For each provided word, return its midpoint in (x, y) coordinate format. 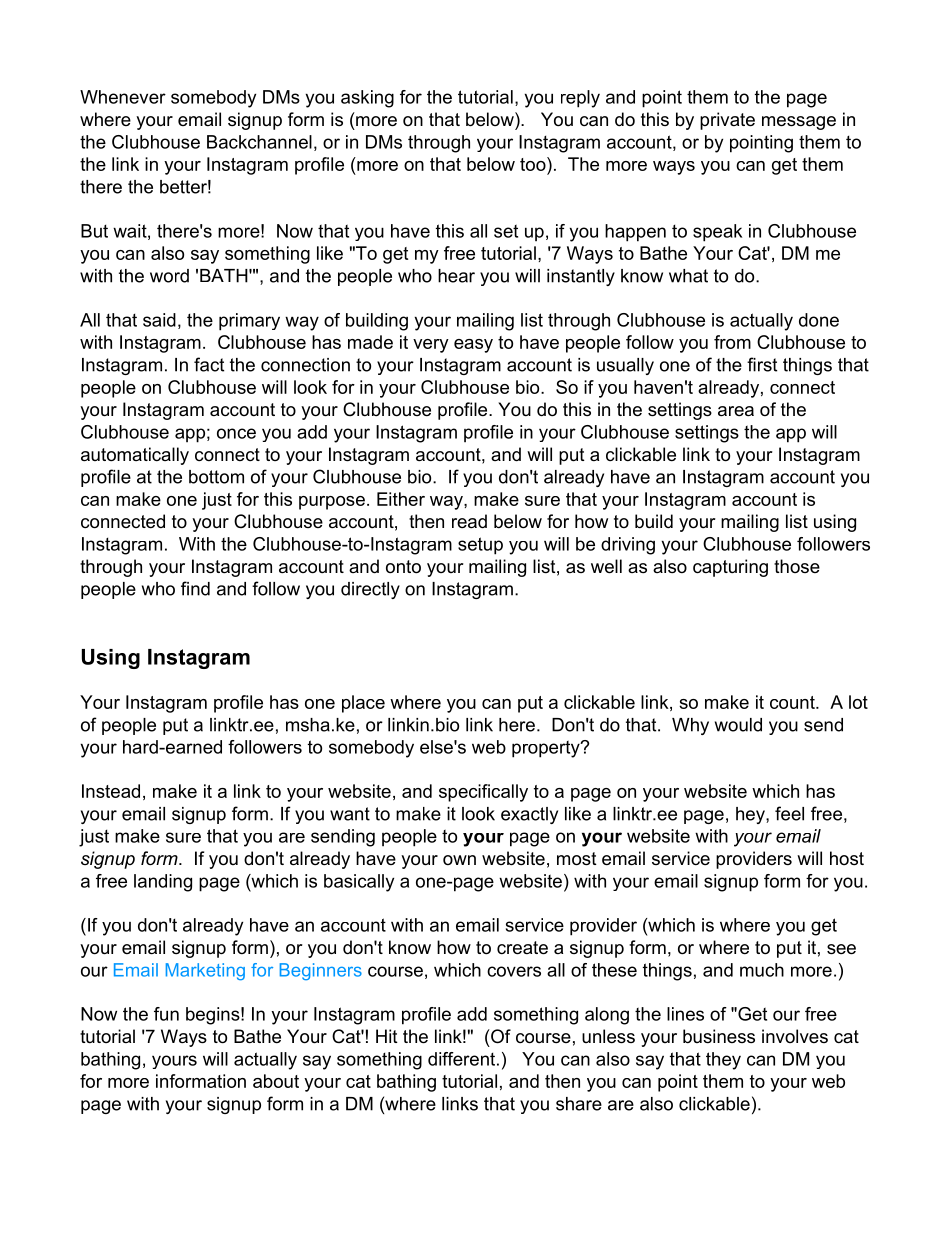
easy (473, 346)
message (799, 123)
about (276, 1081)
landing (163, 883)
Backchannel (259, 142)
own (459, 860)
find (195, 588)
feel (789, 813)
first (762, 364)
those (797, 566)
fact (209, 364)
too (534, 165)
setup (480, 546)
